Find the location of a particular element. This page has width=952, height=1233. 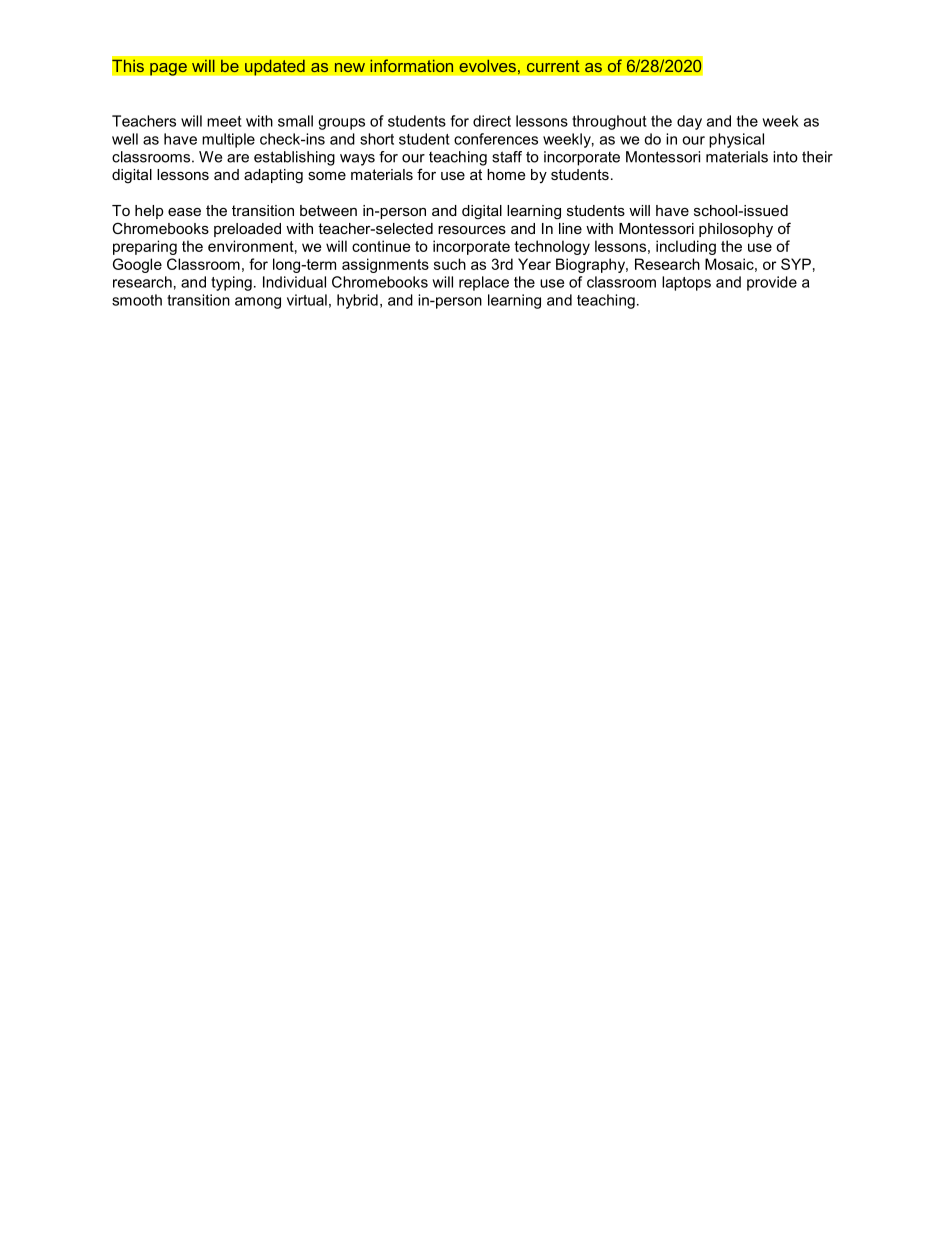

preparing is located at coordinates (145, 247).
